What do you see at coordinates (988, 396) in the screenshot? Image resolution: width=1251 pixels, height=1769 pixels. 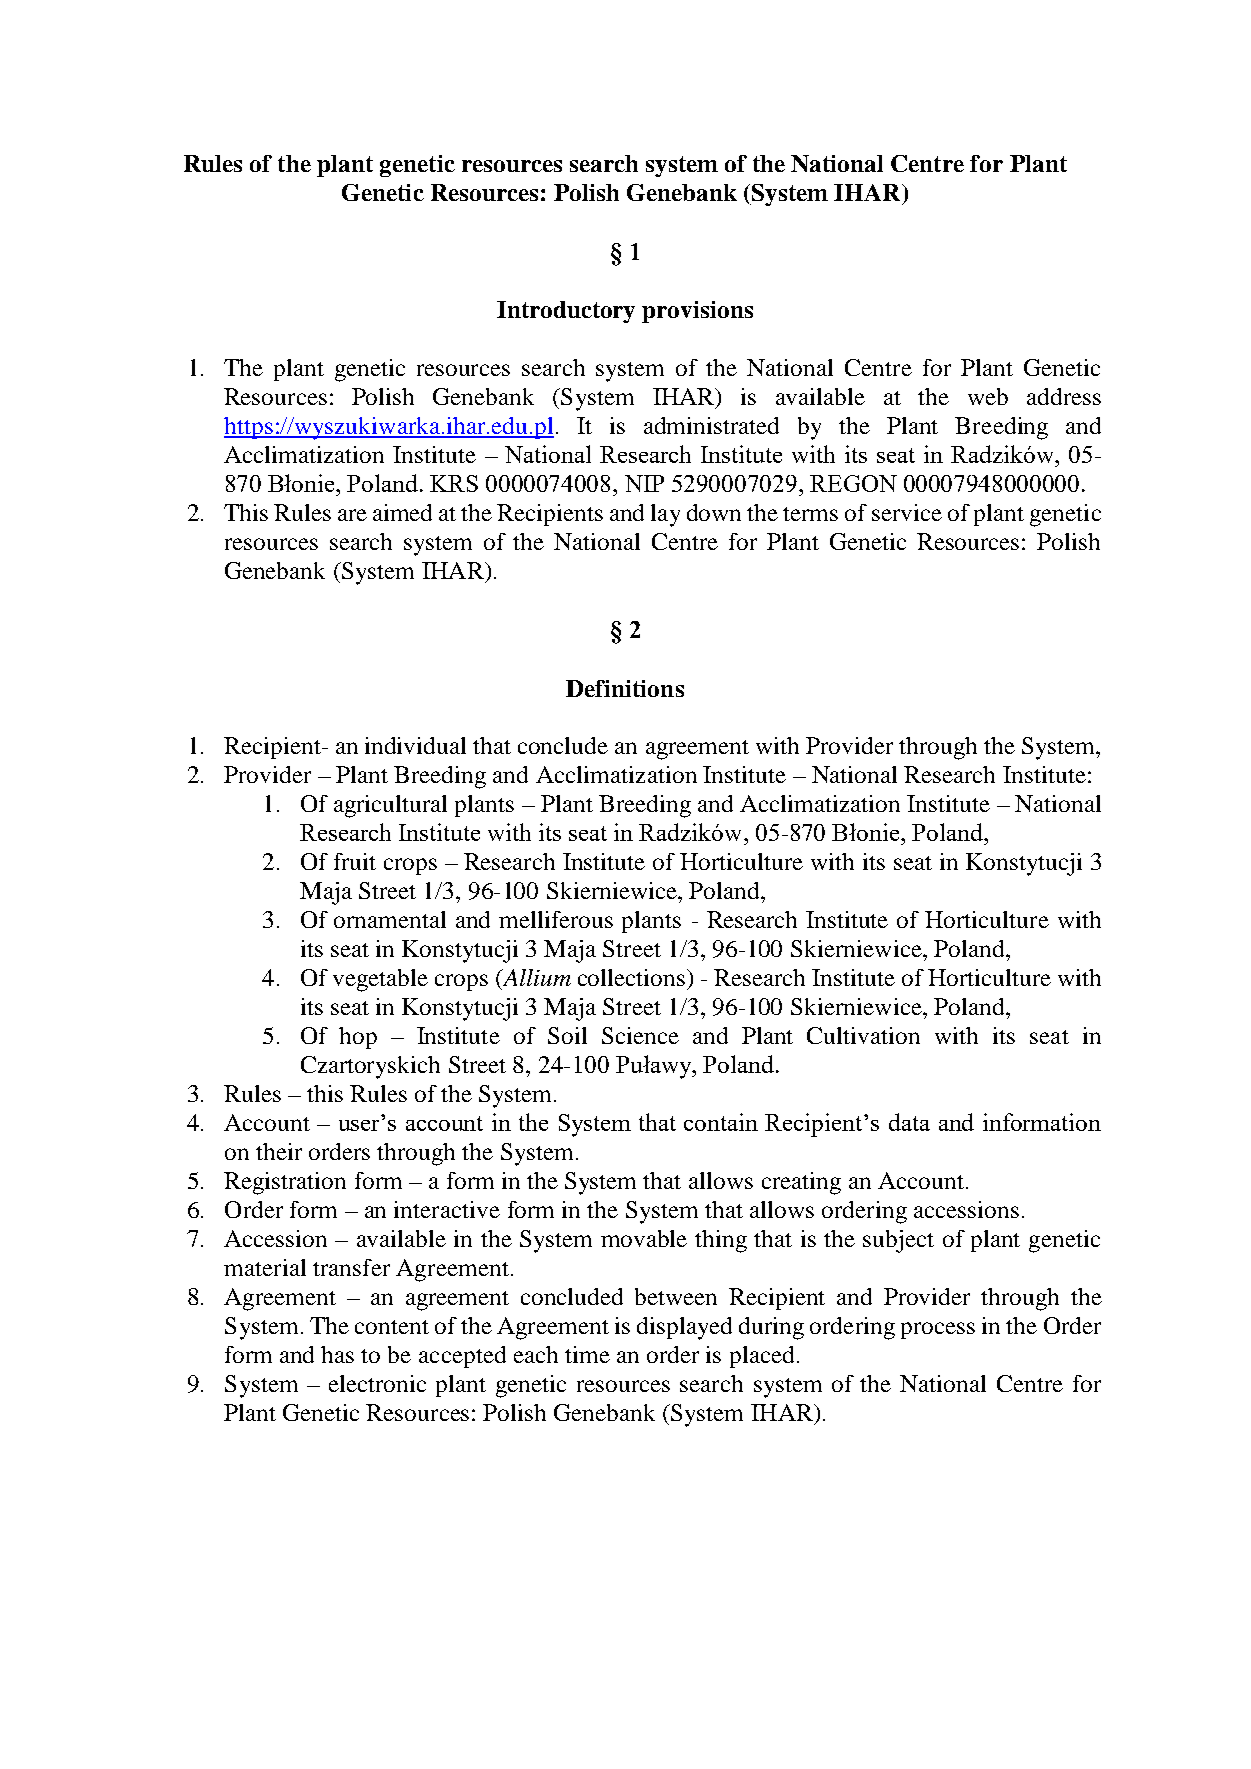 I see `web` at bounding box center [988, 396].
